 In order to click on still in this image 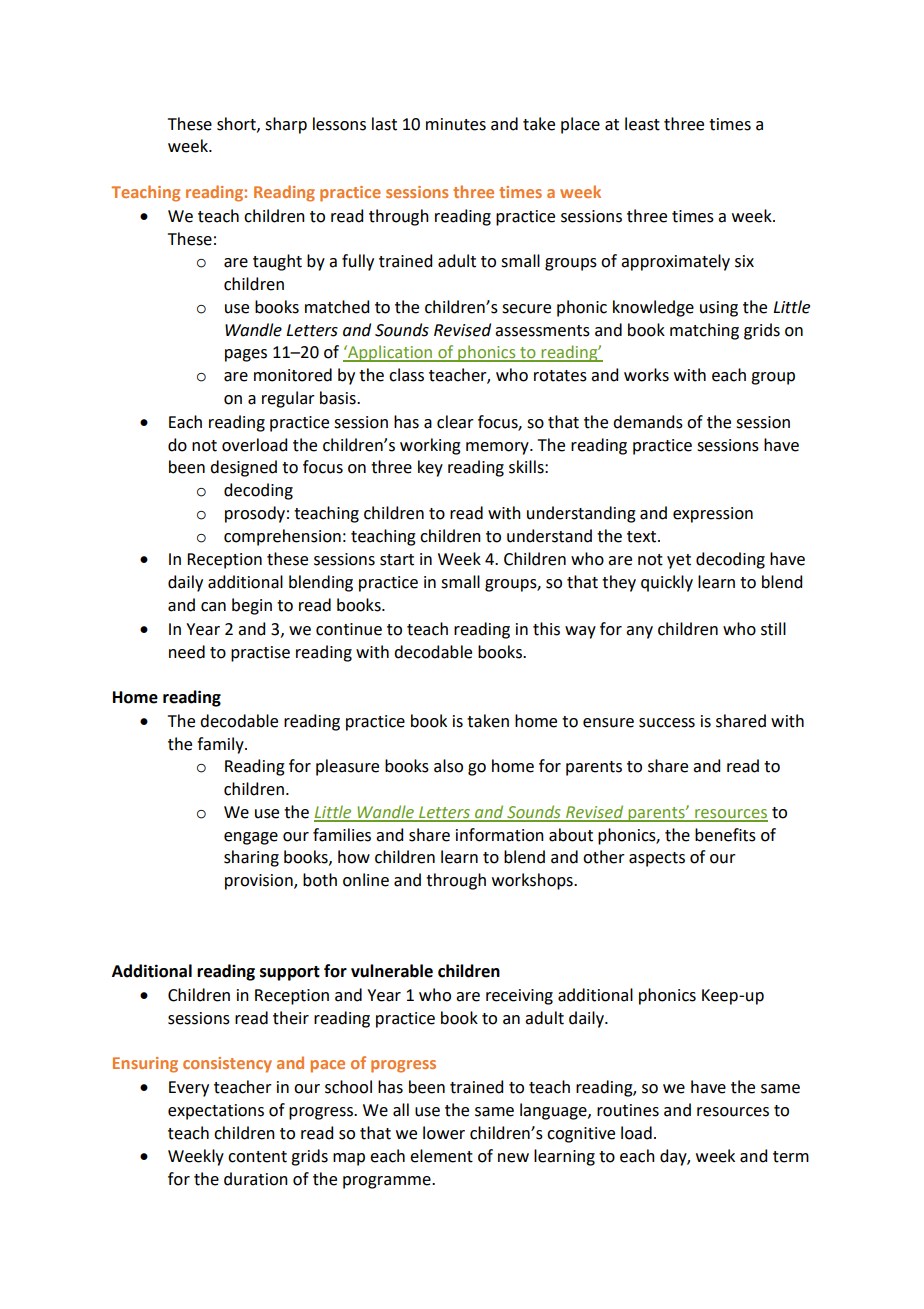, I will do `click(773, 629)`.
